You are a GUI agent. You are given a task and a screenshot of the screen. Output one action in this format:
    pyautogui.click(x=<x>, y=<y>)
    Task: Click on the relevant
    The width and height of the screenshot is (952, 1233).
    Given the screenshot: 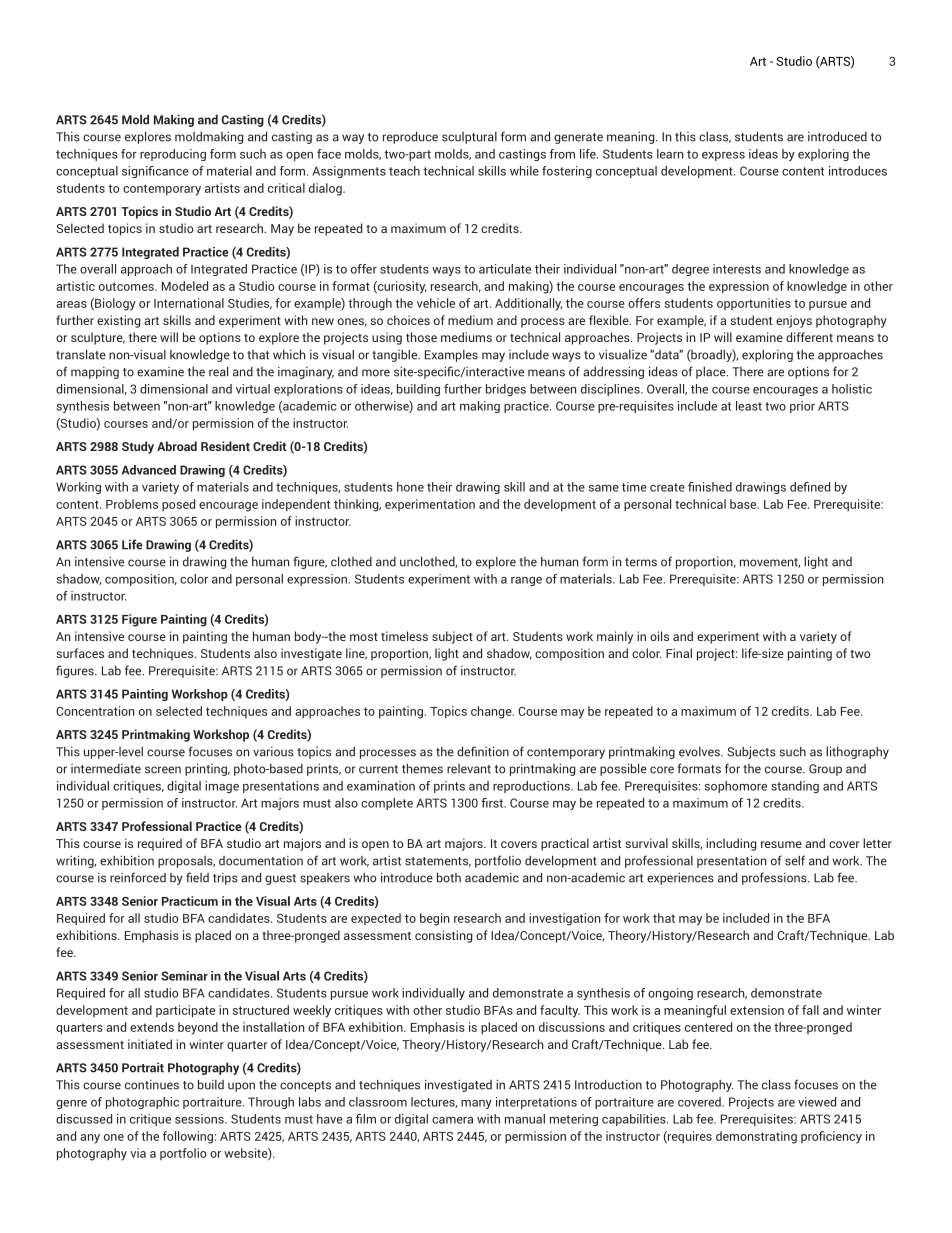 What is the action you would take?
    pyautogui.click(x=469, y=769)
